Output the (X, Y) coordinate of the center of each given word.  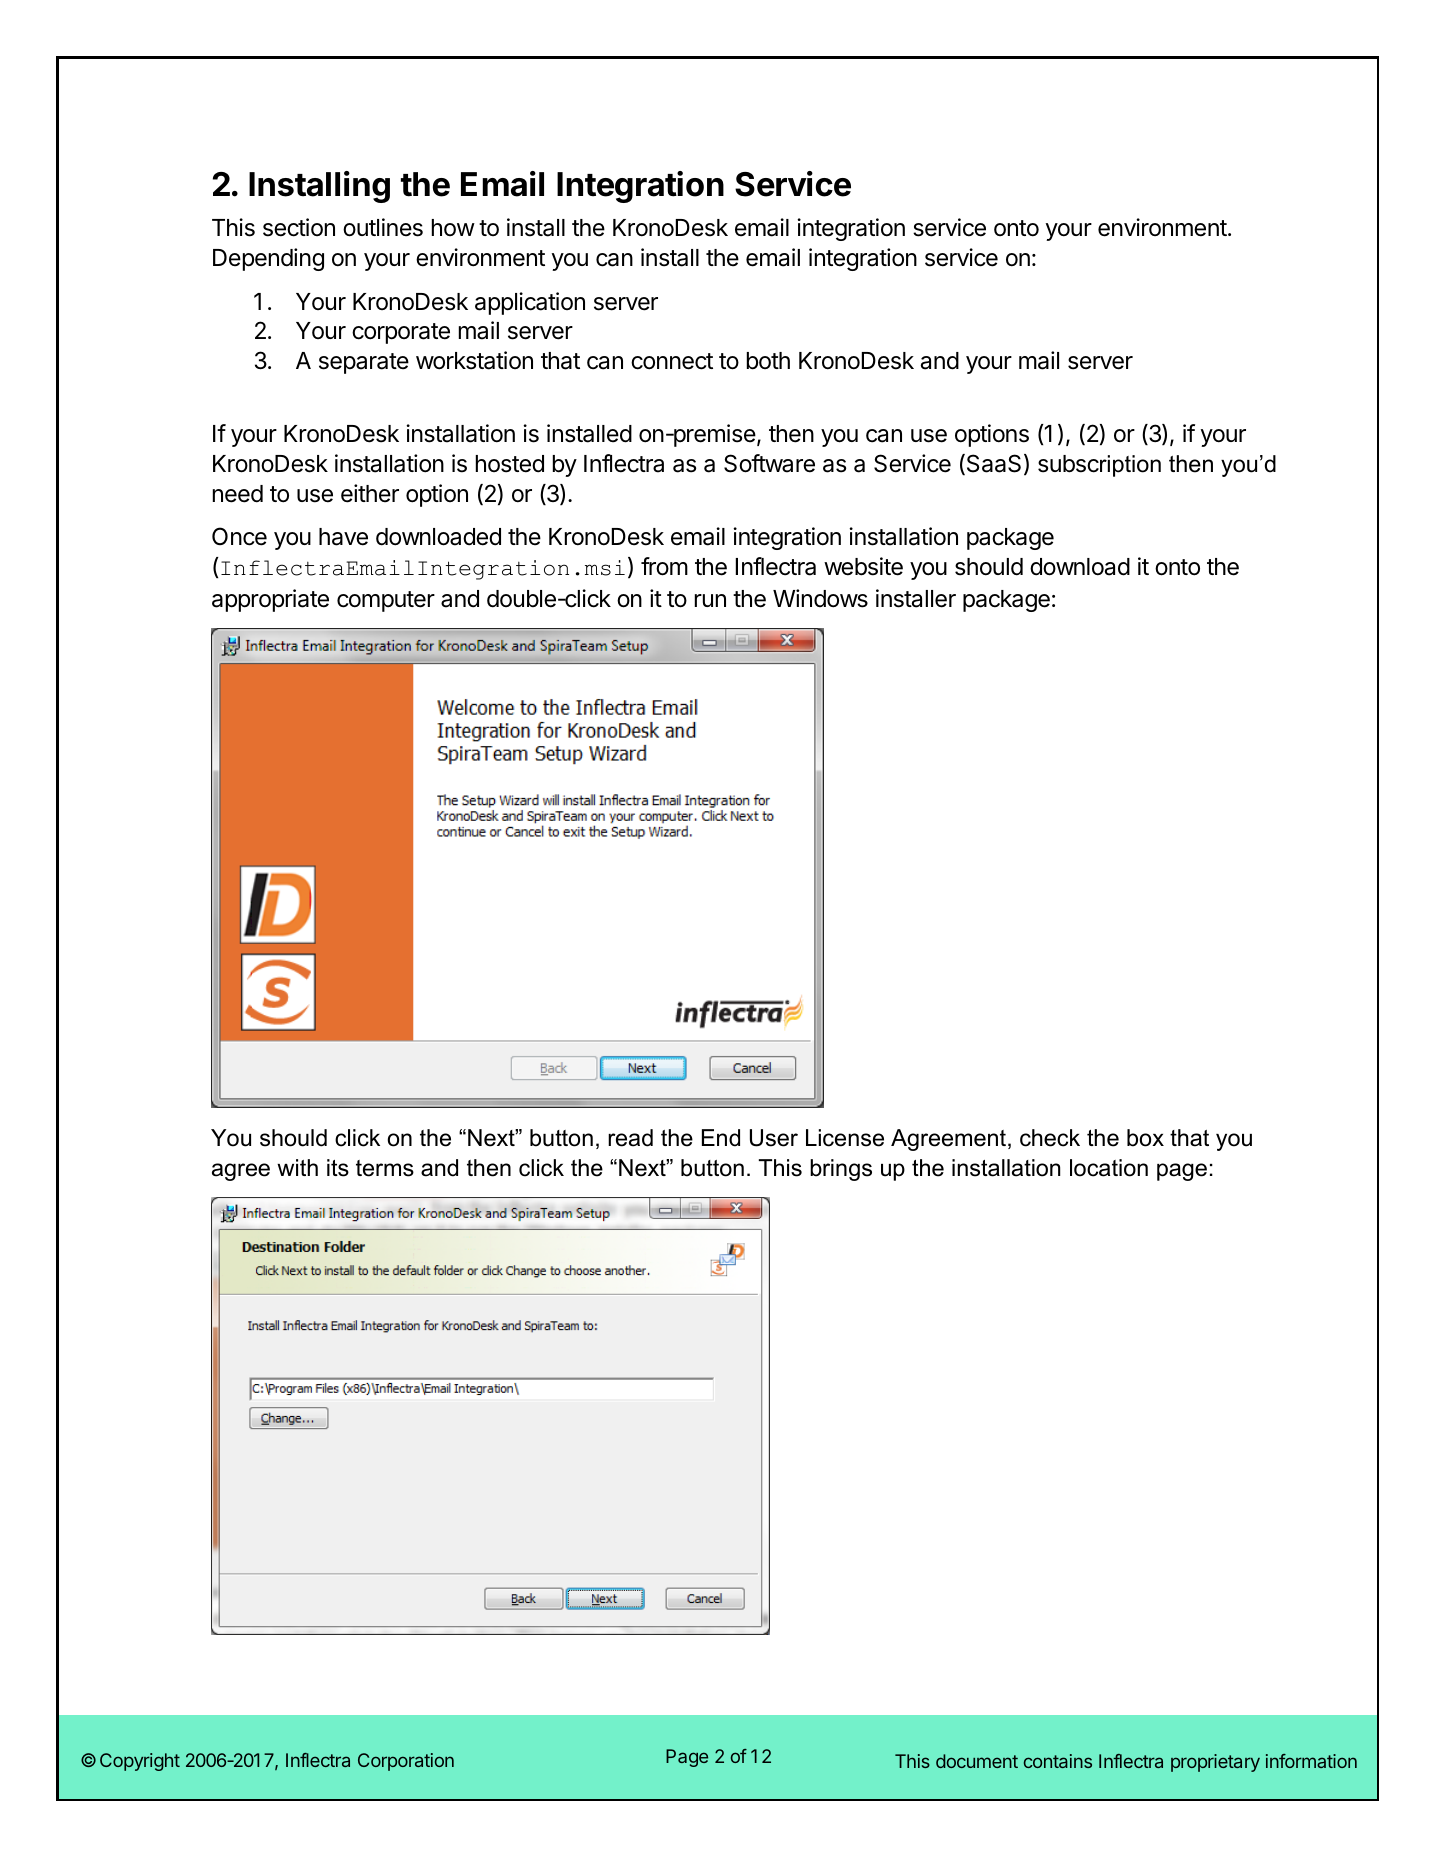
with (297, 1167)
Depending (268, 259)
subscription (1099, 466)
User (774, 1138)
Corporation (406, 1762)
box (1145, 1138)
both (768, 361)
